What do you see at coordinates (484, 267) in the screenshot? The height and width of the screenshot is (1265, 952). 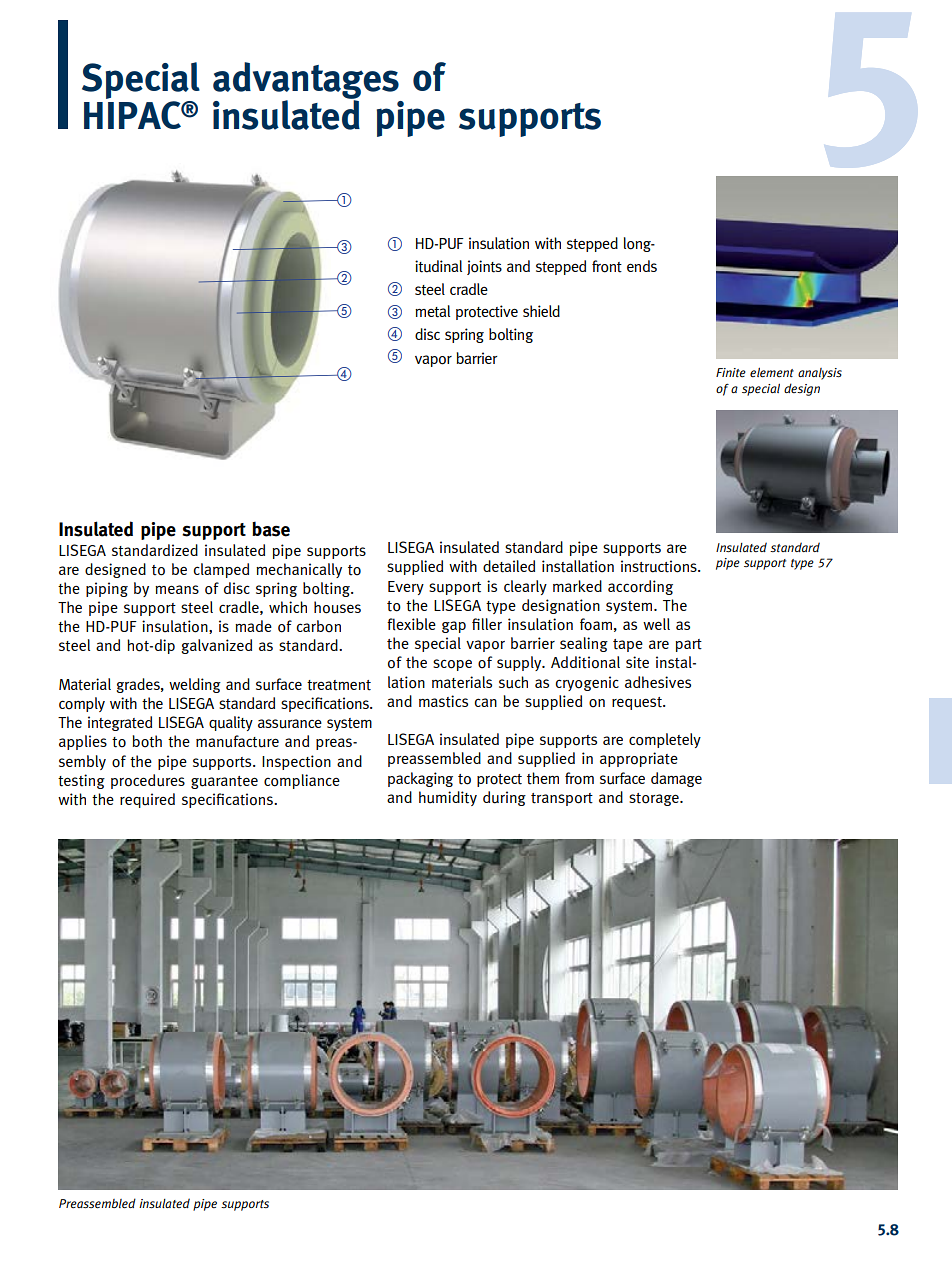 I see `joints` at bounding box center [484, 267].
